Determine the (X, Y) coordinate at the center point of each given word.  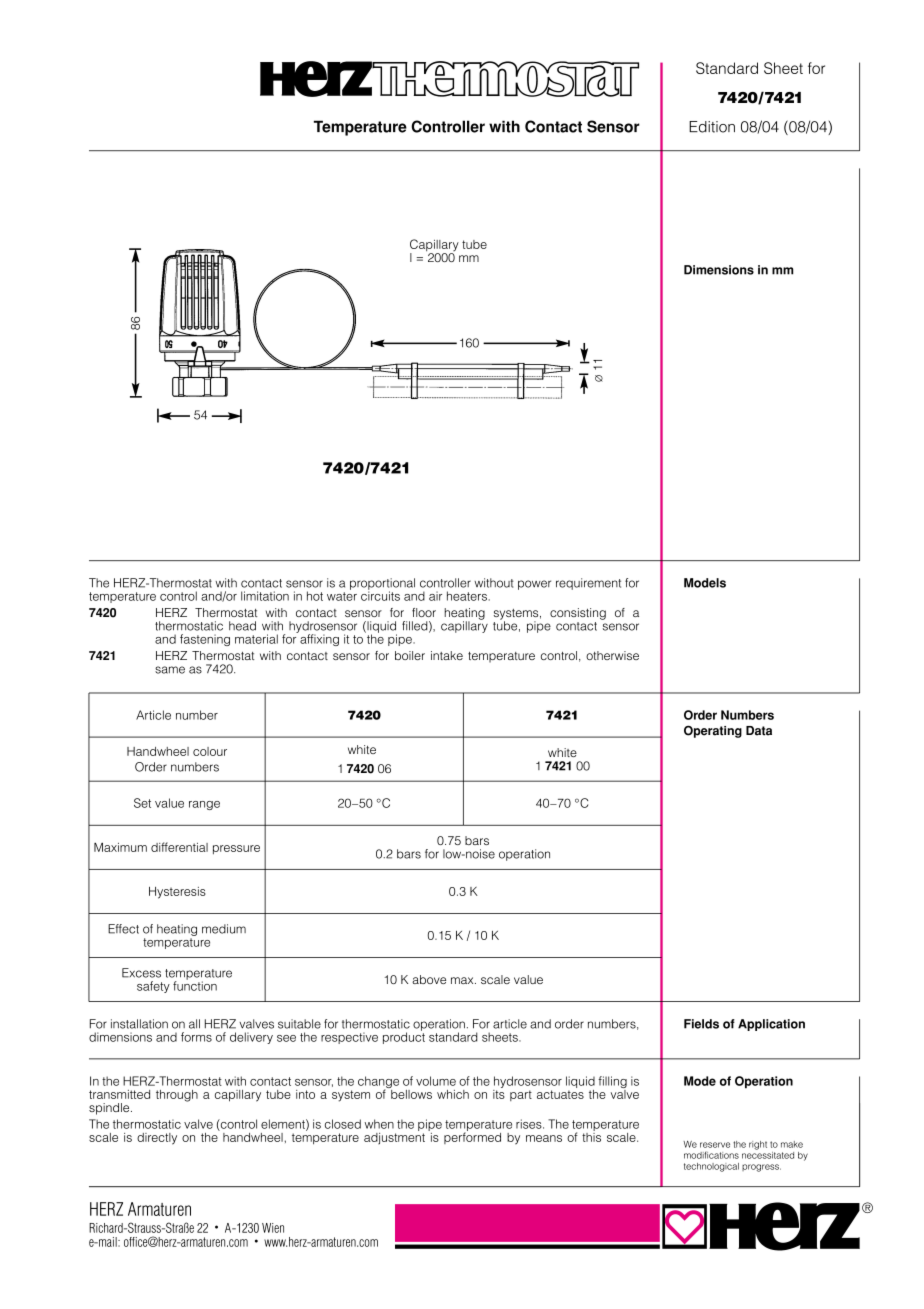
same (170, 670)
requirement (588, 584)
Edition (712, 127)
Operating (713, 731)
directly (157, 1139)
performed (472, 1137)
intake (447, 655)
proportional (382, 585)
